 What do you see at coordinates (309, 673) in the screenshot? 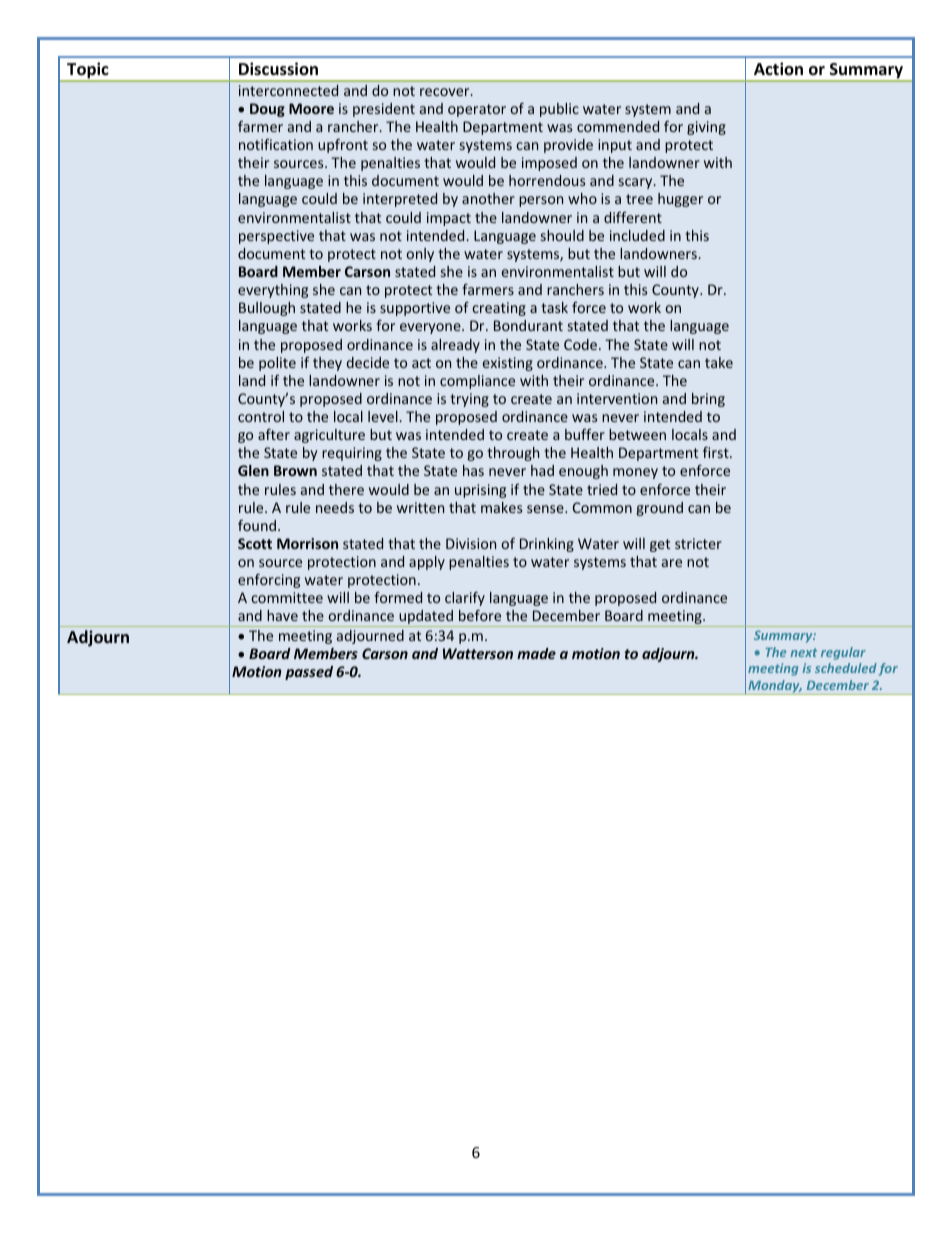
I see `passed` at bounding box center [309, 673].
